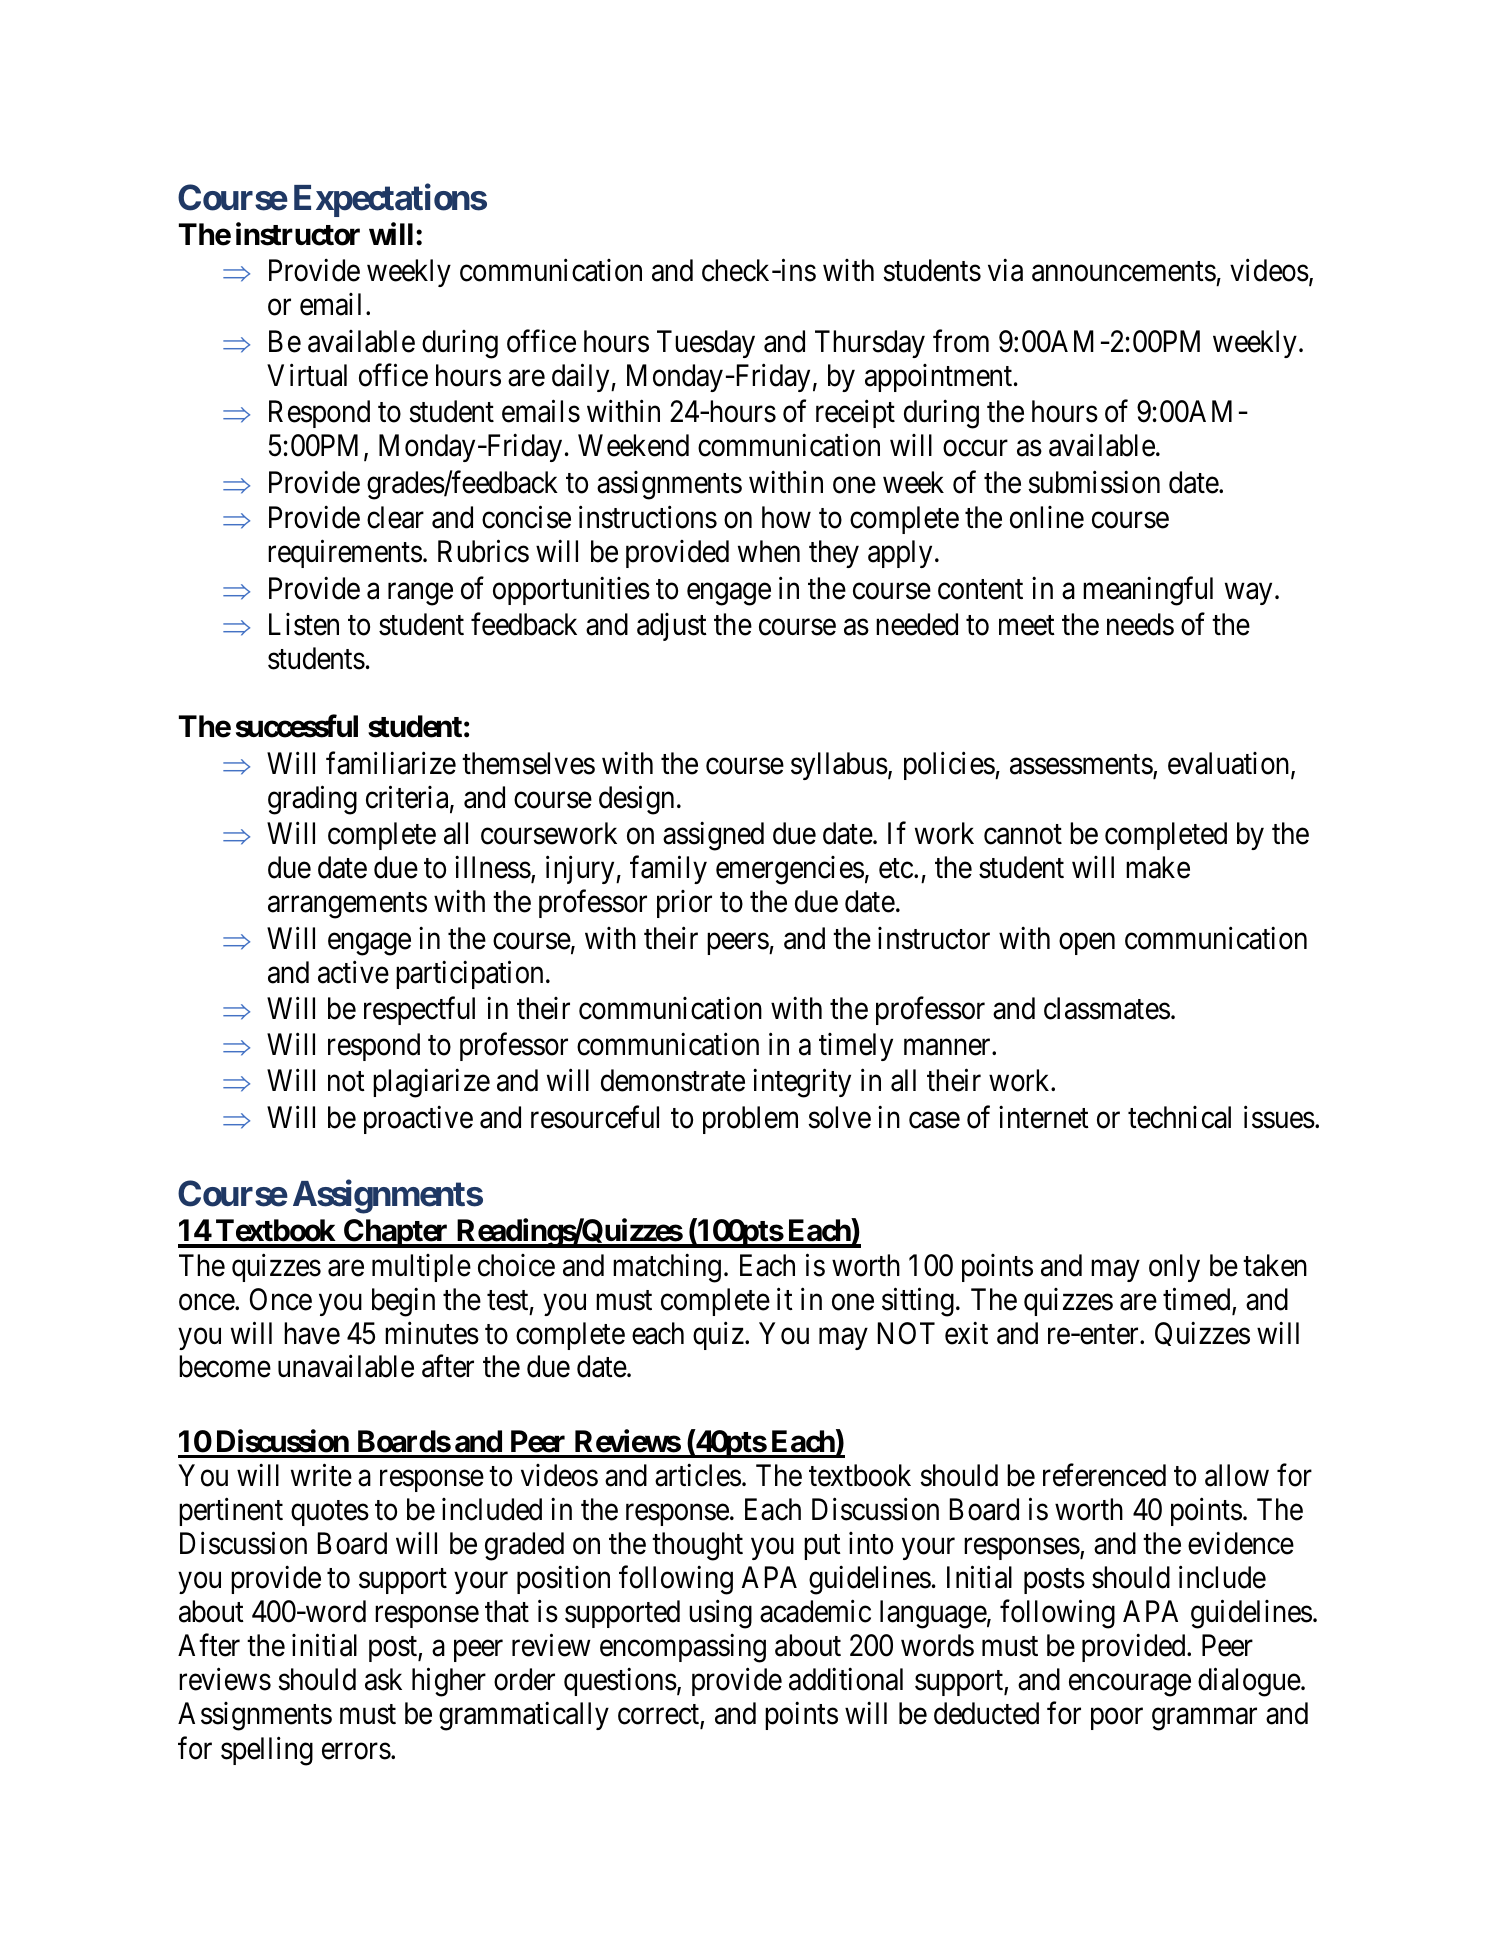  Describe the element at coordinates (419, 1011) in the image. I see `respectful` at that location.
